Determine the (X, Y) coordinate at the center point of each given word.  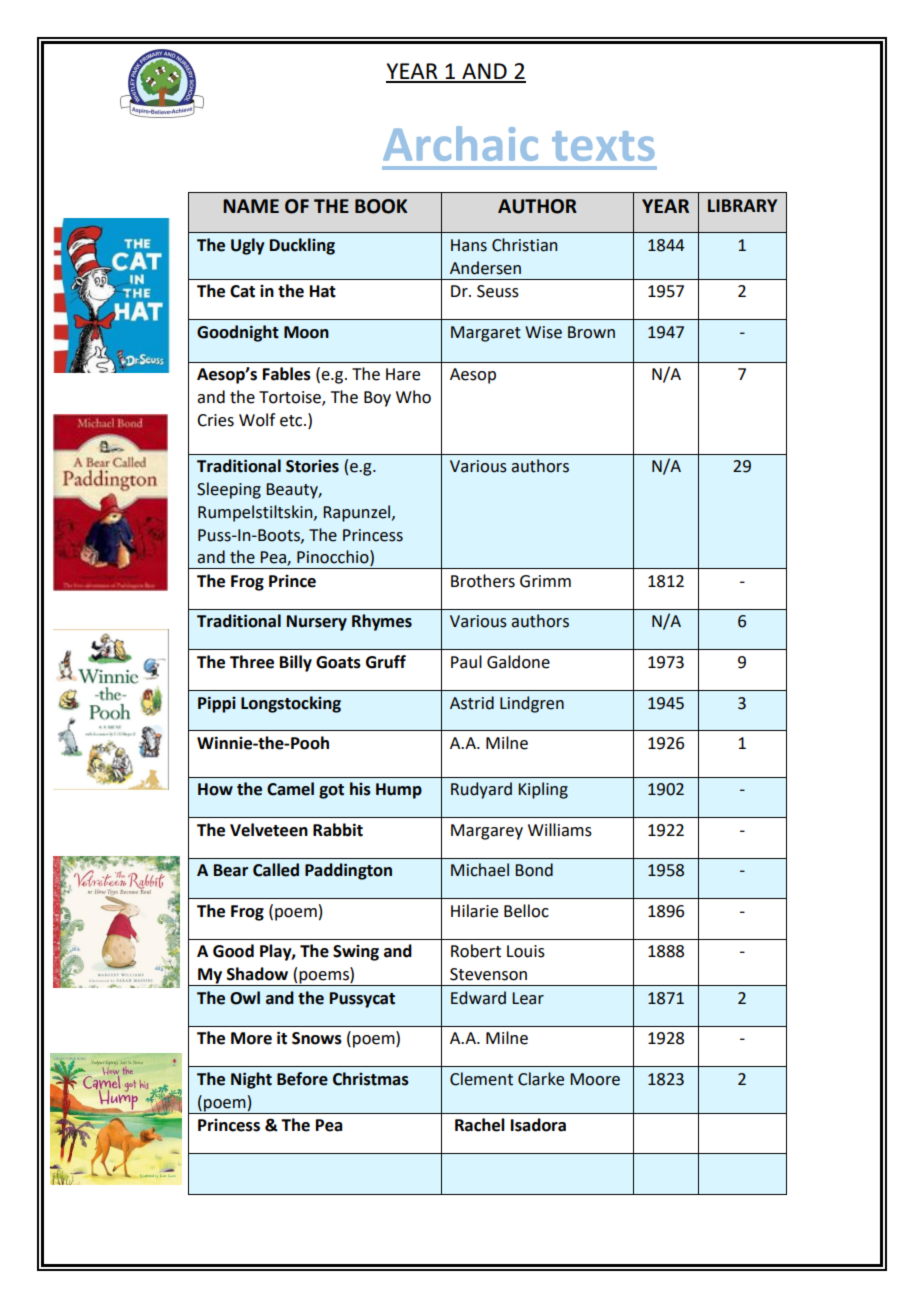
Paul (466, 662)
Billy (296, 663)
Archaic (460, 143)
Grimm (545, 581)
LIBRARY (742, 205)
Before (302, 1079)
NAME (251, 206)
